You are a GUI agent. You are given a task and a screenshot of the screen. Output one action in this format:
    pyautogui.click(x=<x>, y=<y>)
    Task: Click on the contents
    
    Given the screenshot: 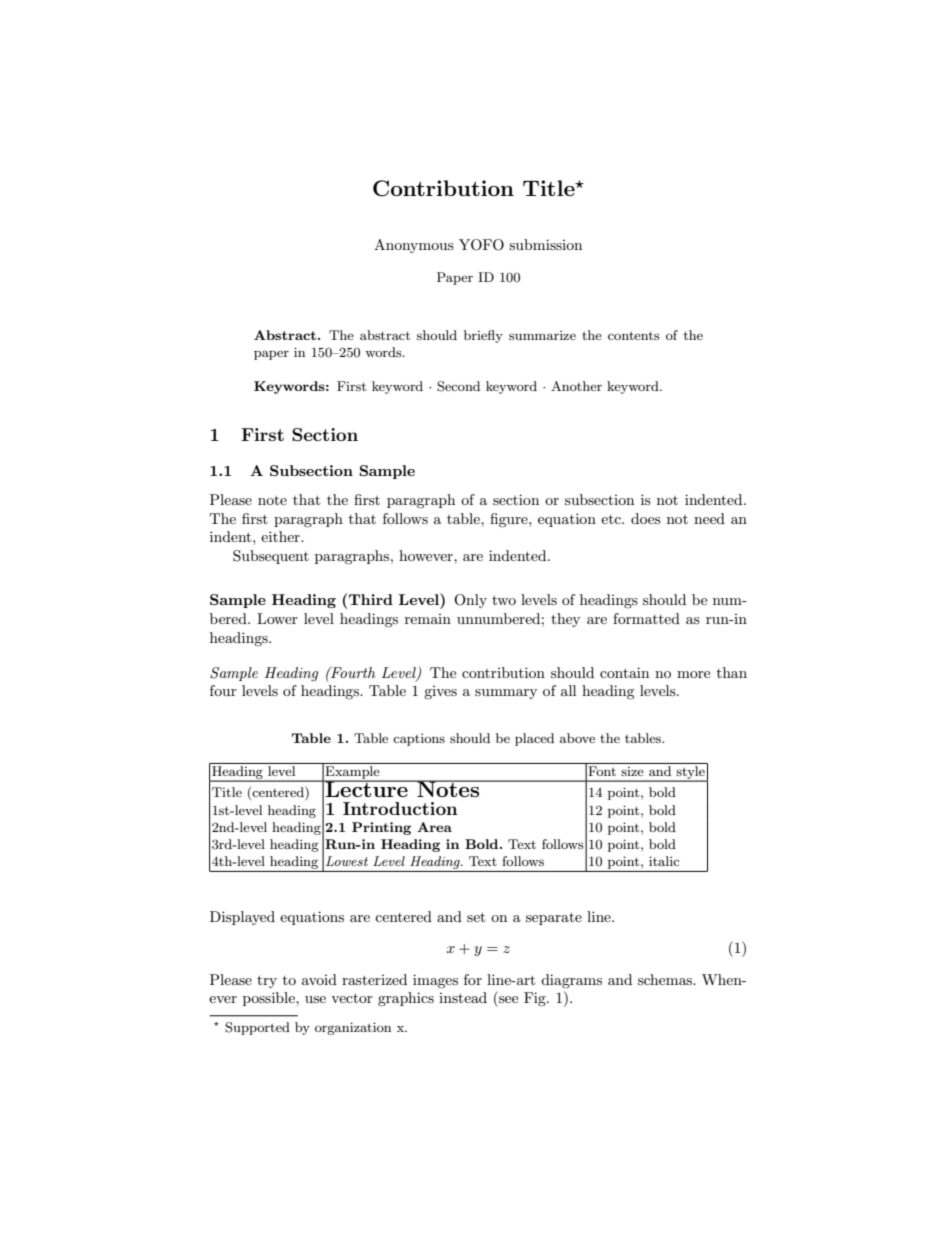 What is the action you would take?
    pyautogui.click(x=634, y=335)
